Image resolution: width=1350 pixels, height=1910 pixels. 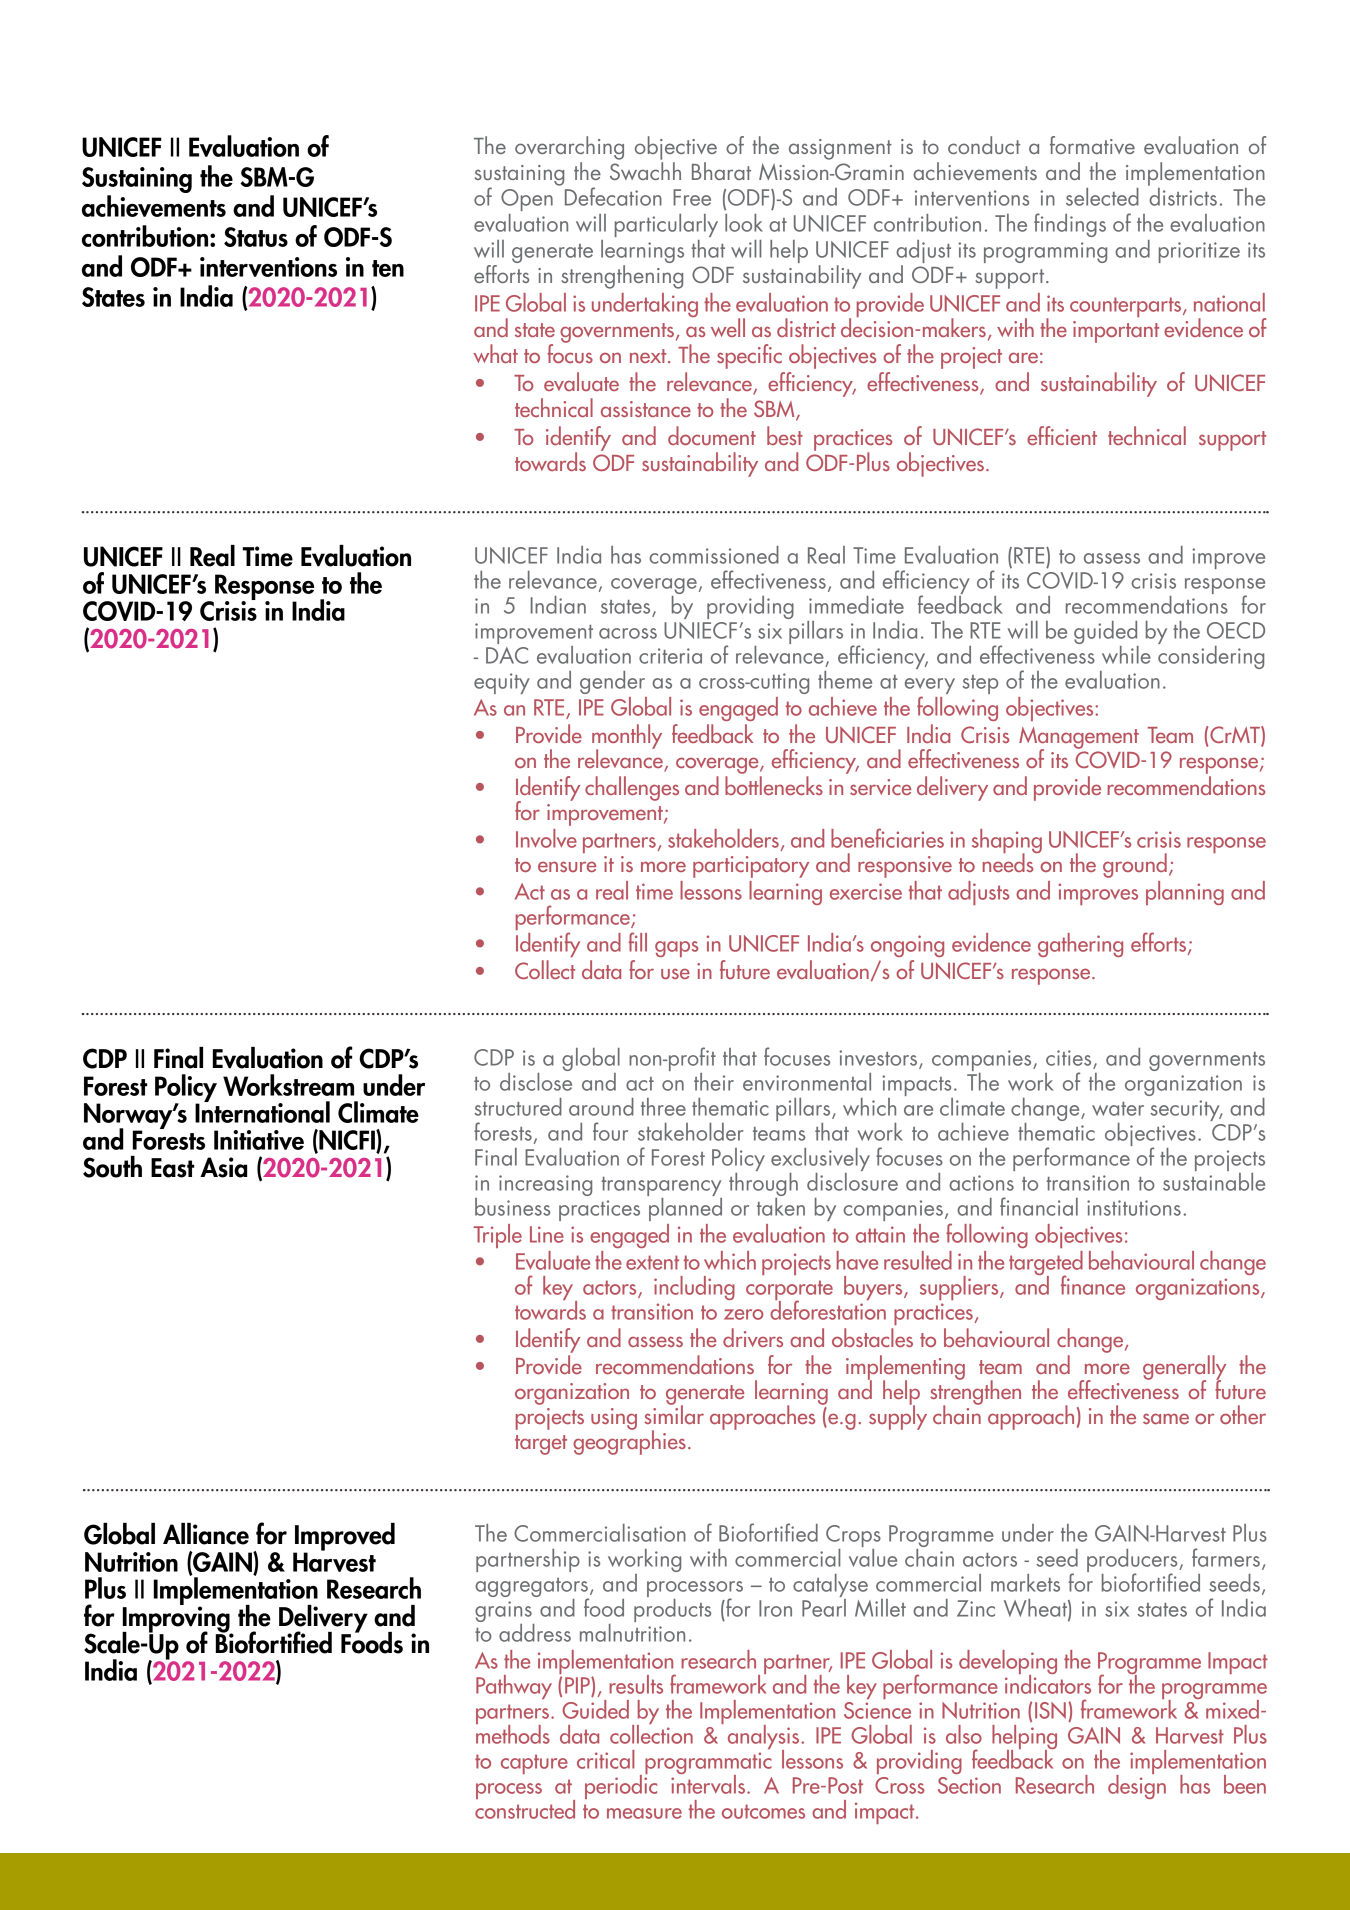 What do you see at coordinates (1080, 945) in the image?
I see `gathering` at bounding box center [1080, 945].
